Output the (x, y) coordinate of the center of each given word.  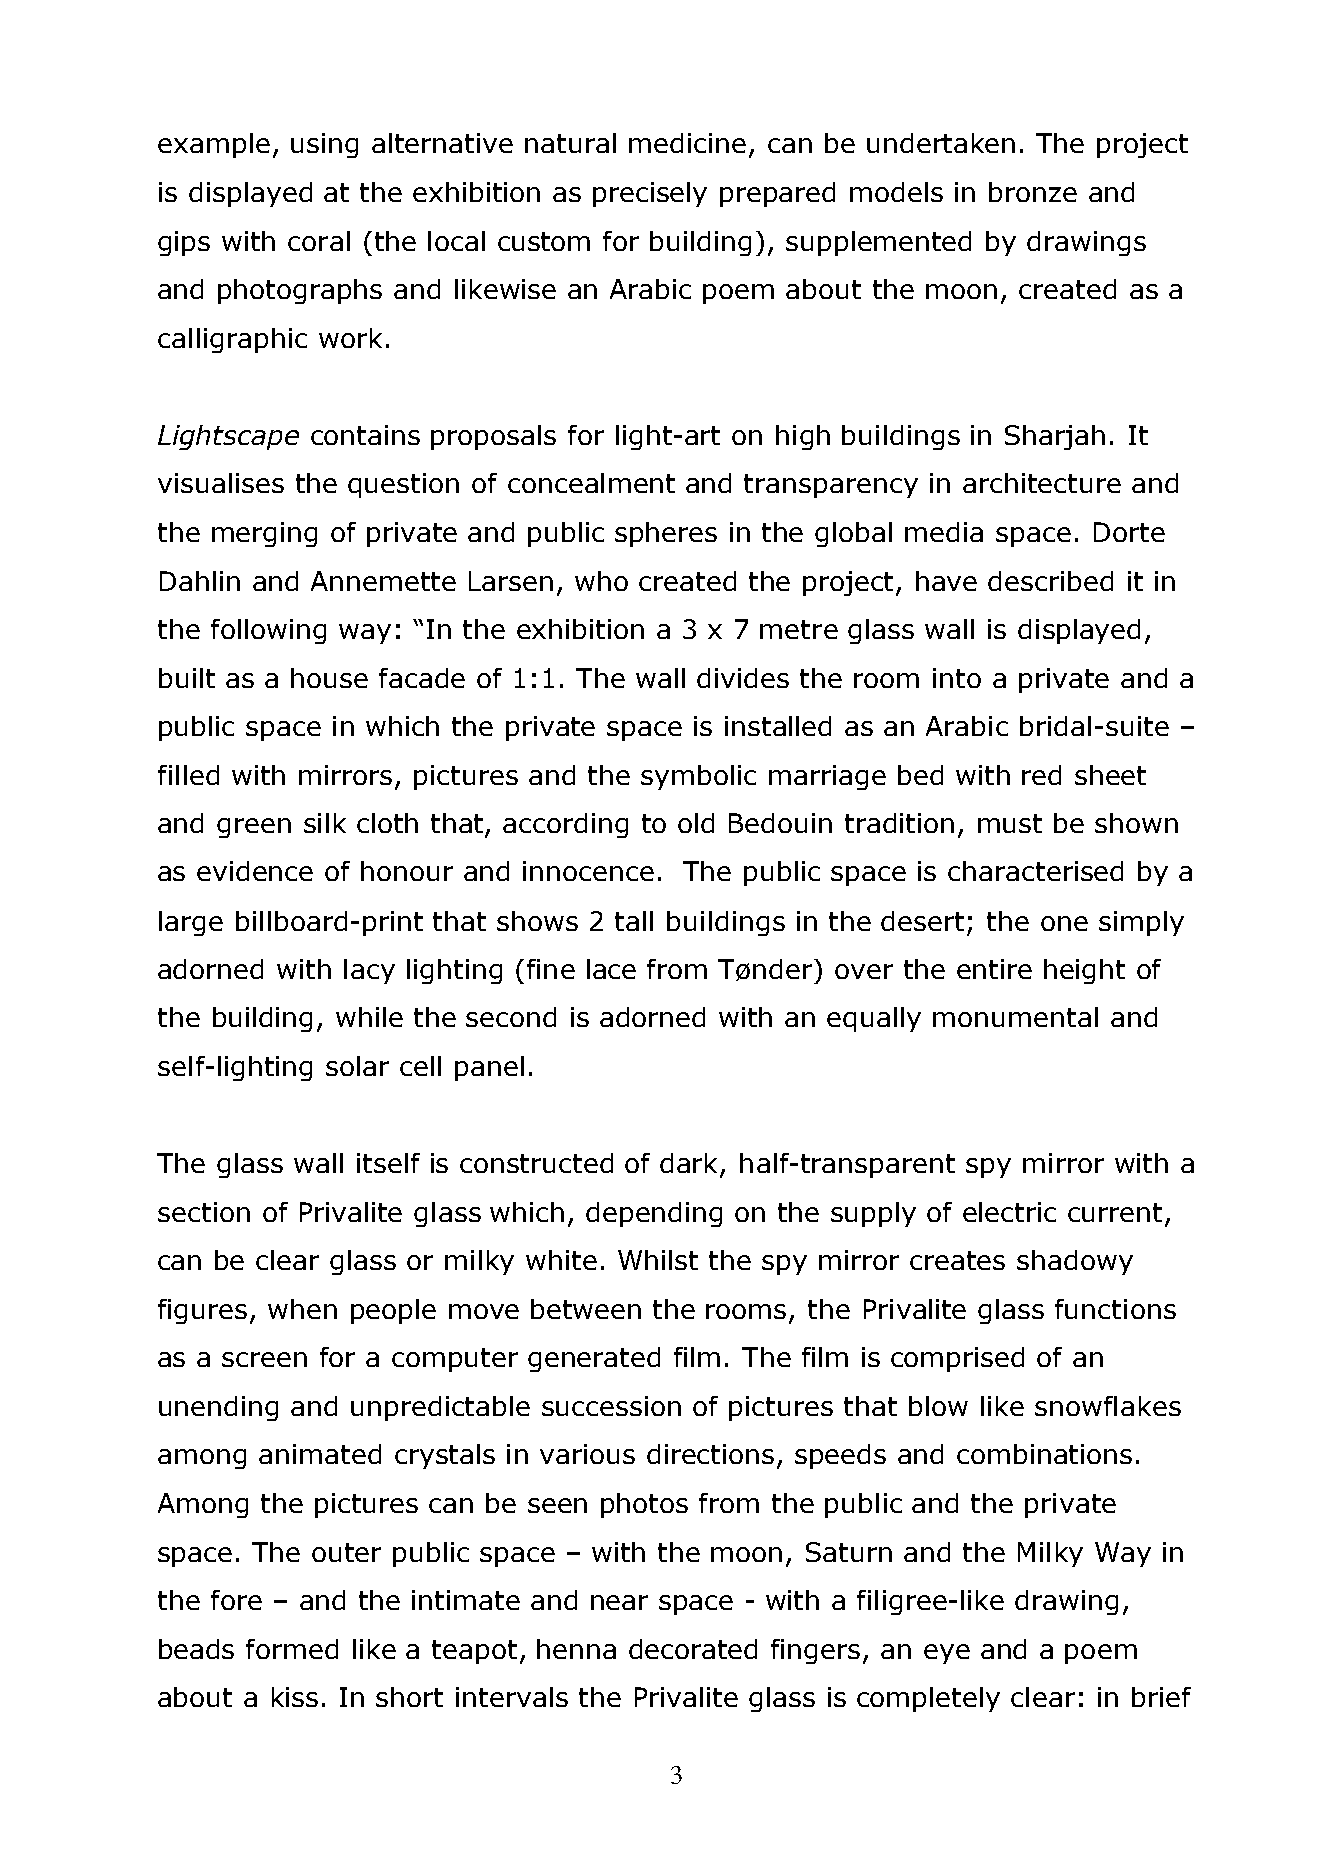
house (329, 678)
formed (292, 1649)
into (957, 678)
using (324, 145)
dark (690, 1164)
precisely (650, 194)
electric (1009, 1212)
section (204, 1212)
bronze (1033, 192)
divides (743, 678)
